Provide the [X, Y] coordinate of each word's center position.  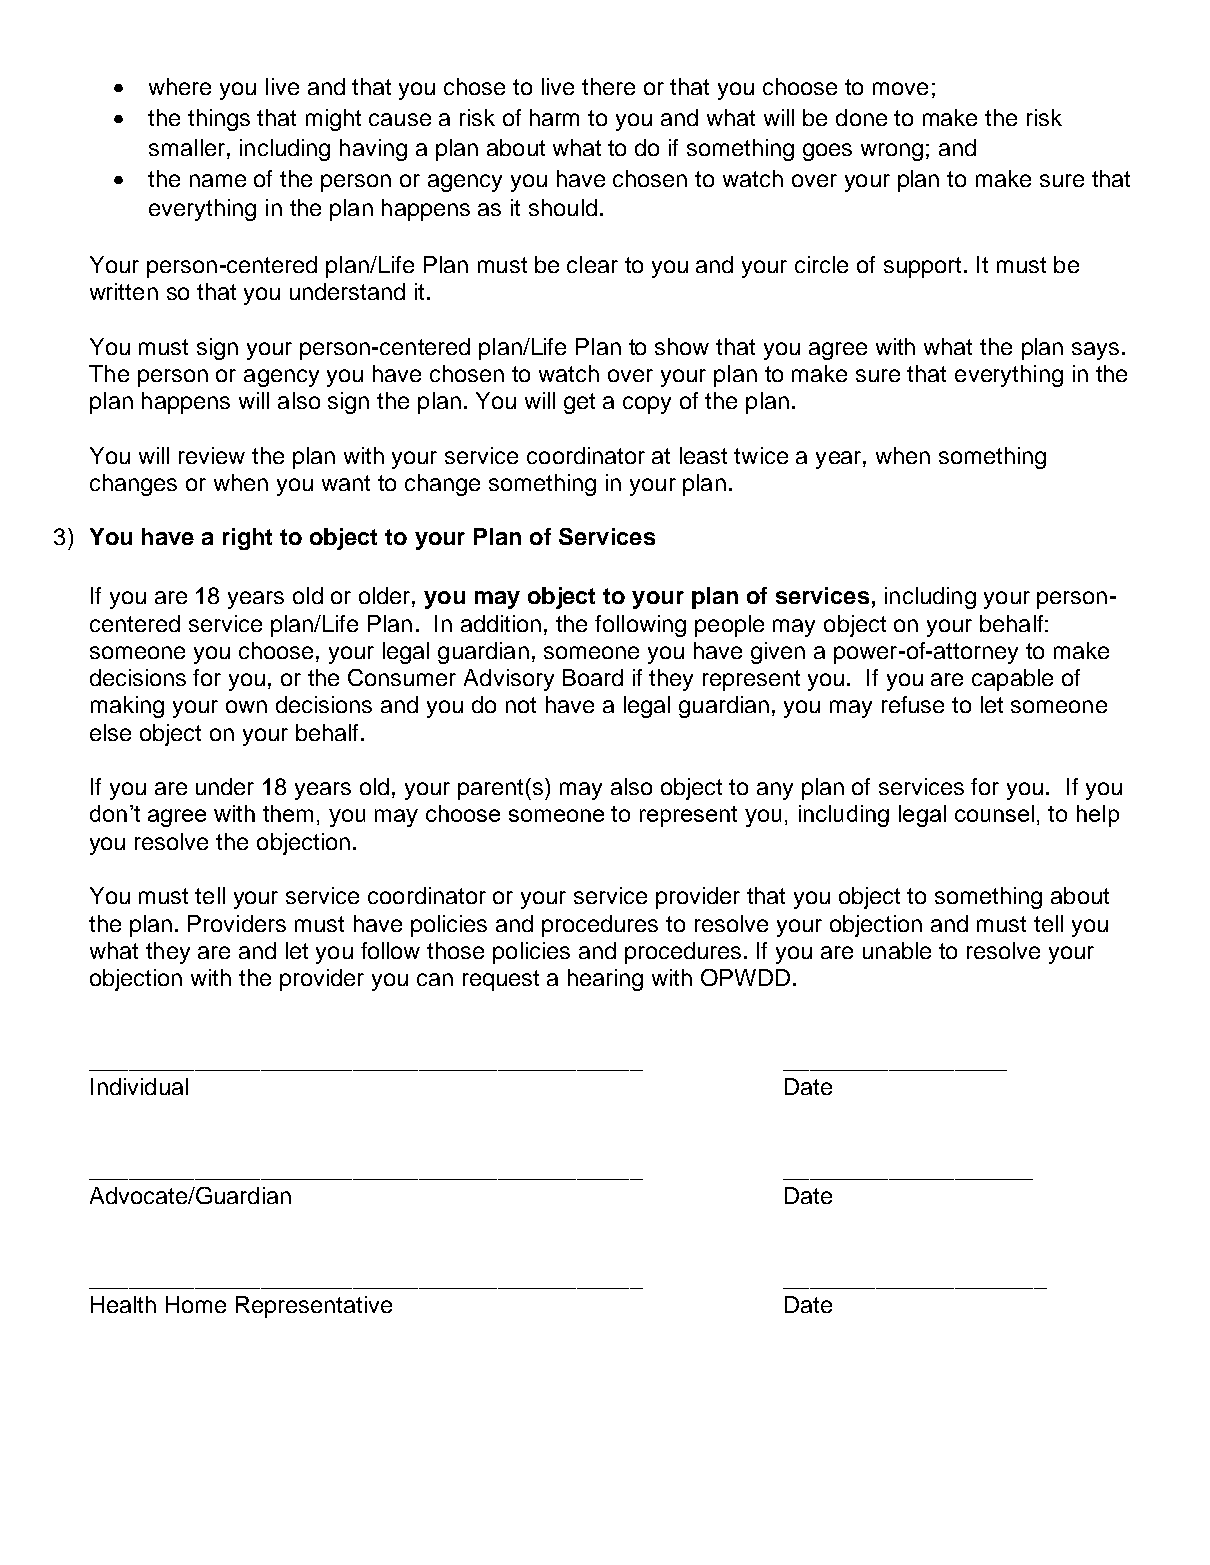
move [900, 88]
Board [593, 677]
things [219, 120]
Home [196, 1304]
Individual [139, 1086]
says [1097, 351]
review [212, 455]
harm [554, 117]
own [246, 706]
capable [1012, 680]
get [579, 403]
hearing [605, 980]
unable [897, 950]
